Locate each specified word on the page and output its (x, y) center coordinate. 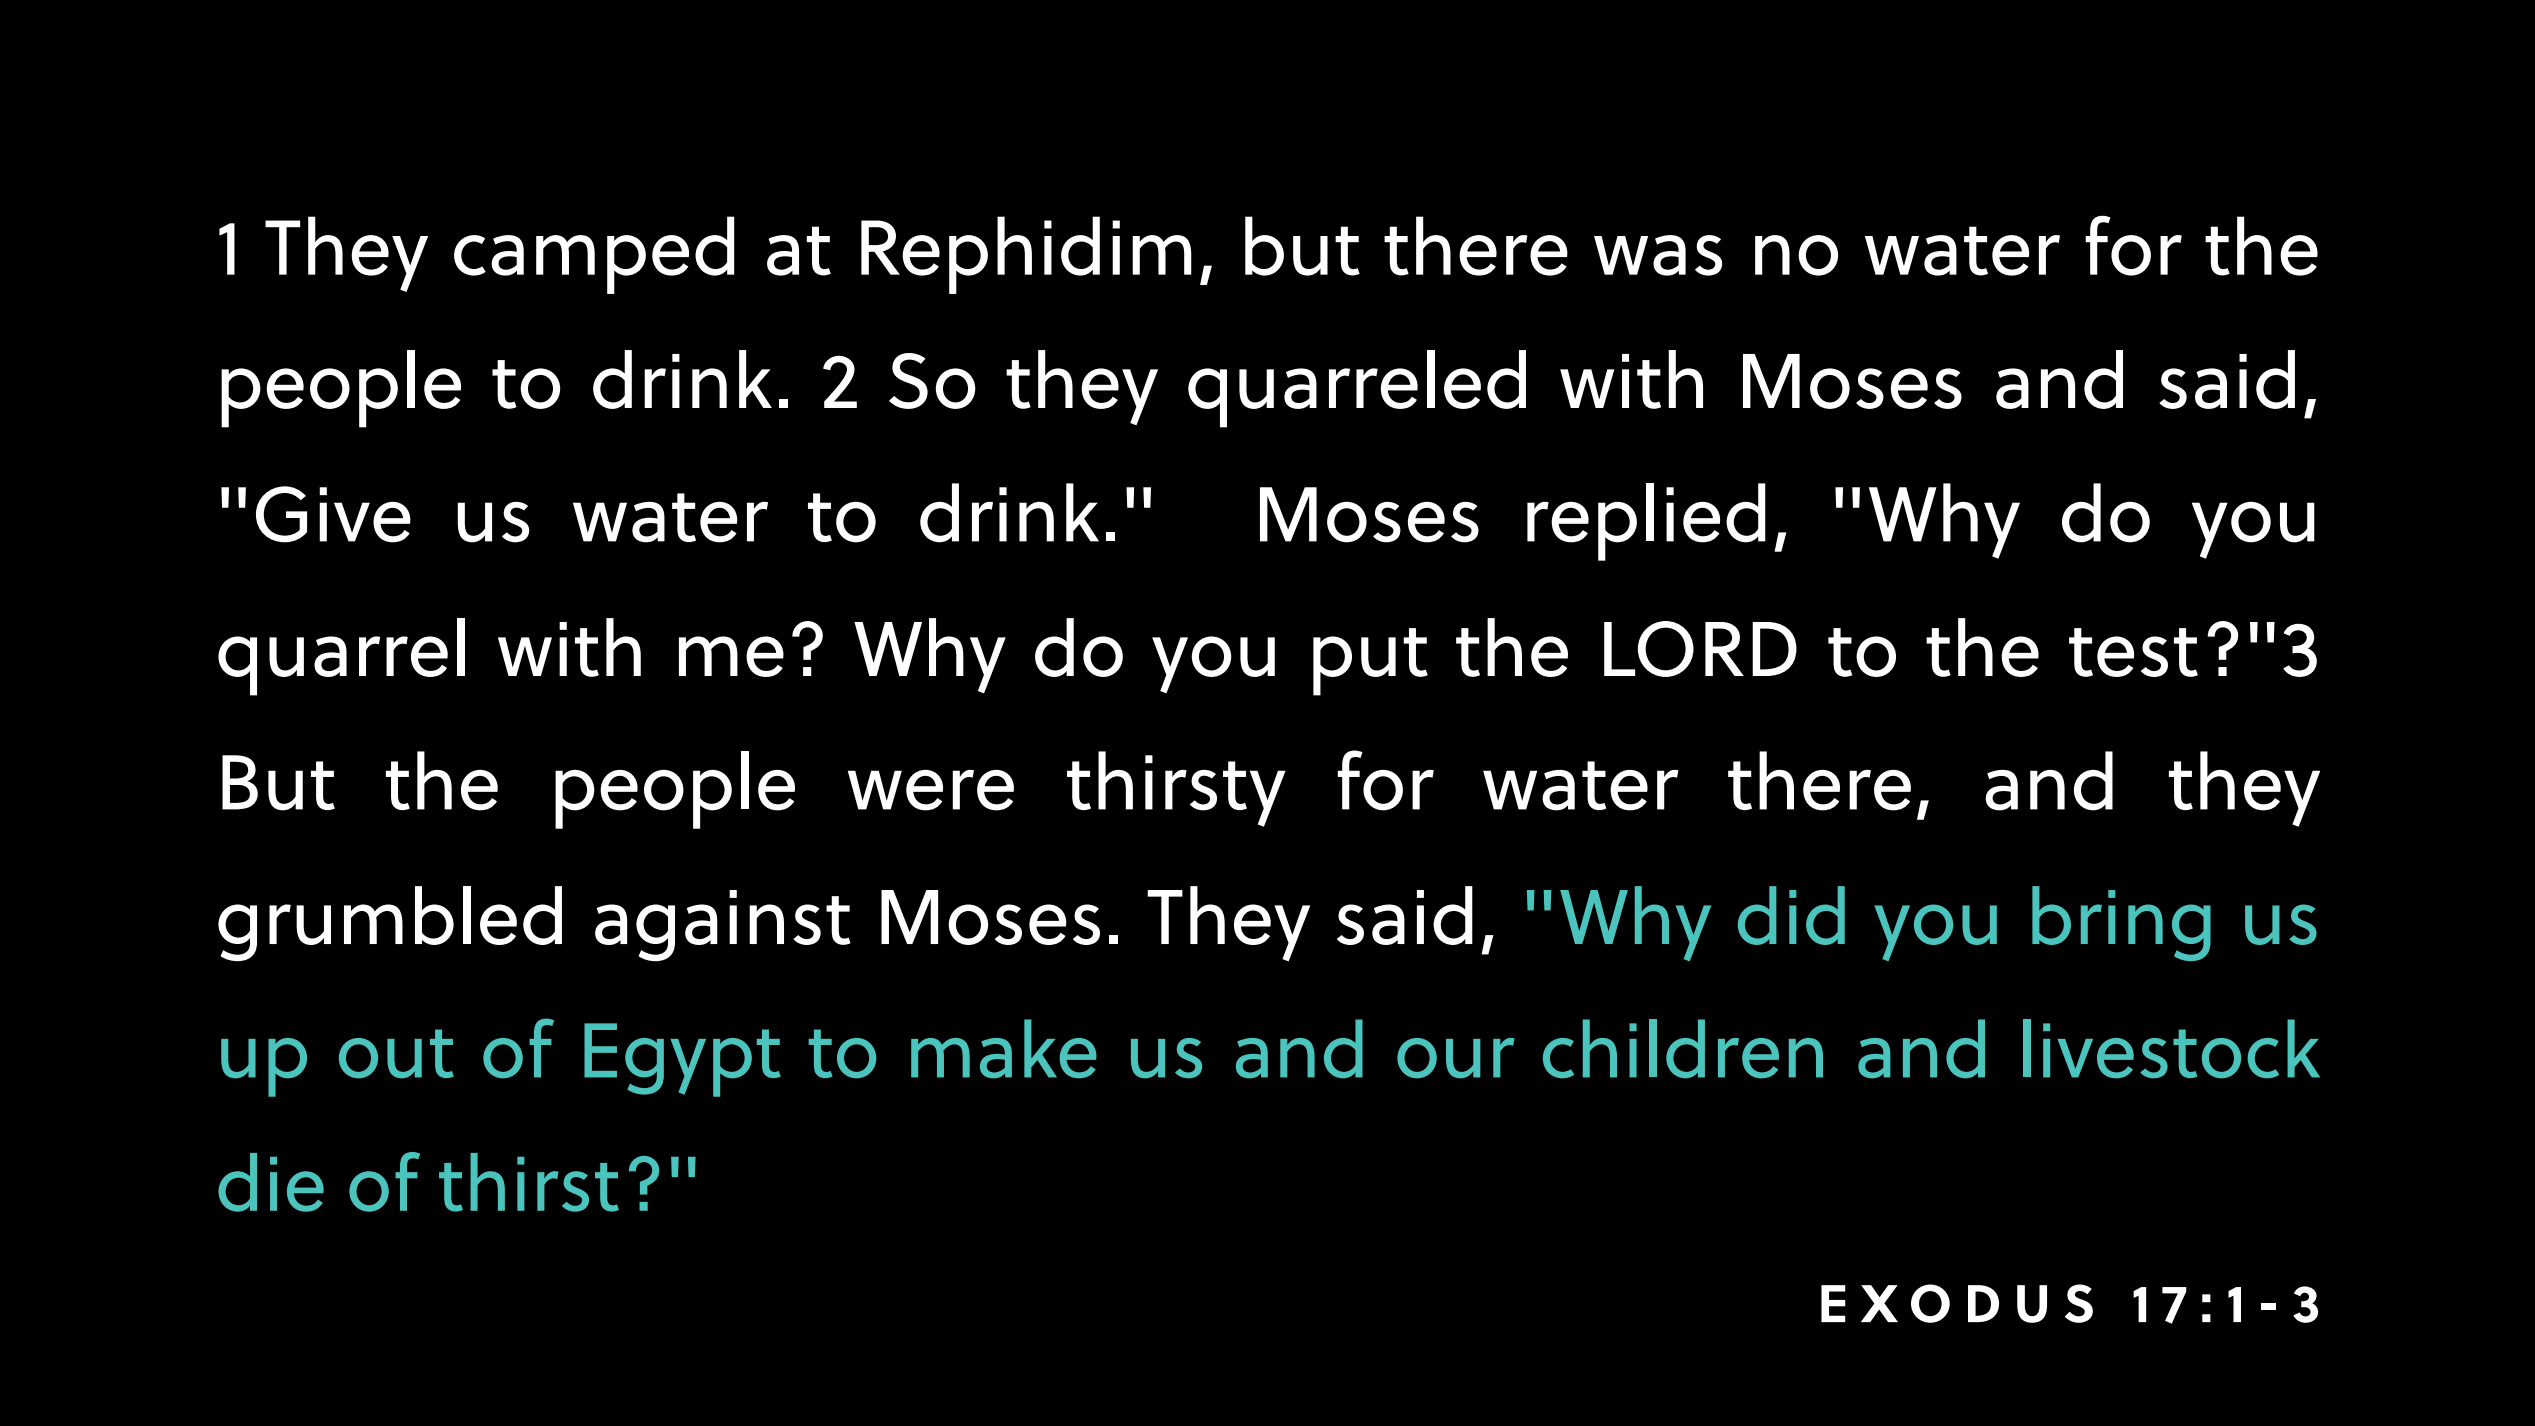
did (1791, 915)
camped (594, 255)
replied (1646, 522)
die (271, 1182)
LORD (1700, 649)
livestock (2171, 1049)
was (1658, 255)
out (396, 1054)
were (931, 790)
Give (333, 514)
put (1370, 662)
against (723, 926)
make (1004, 1049)
